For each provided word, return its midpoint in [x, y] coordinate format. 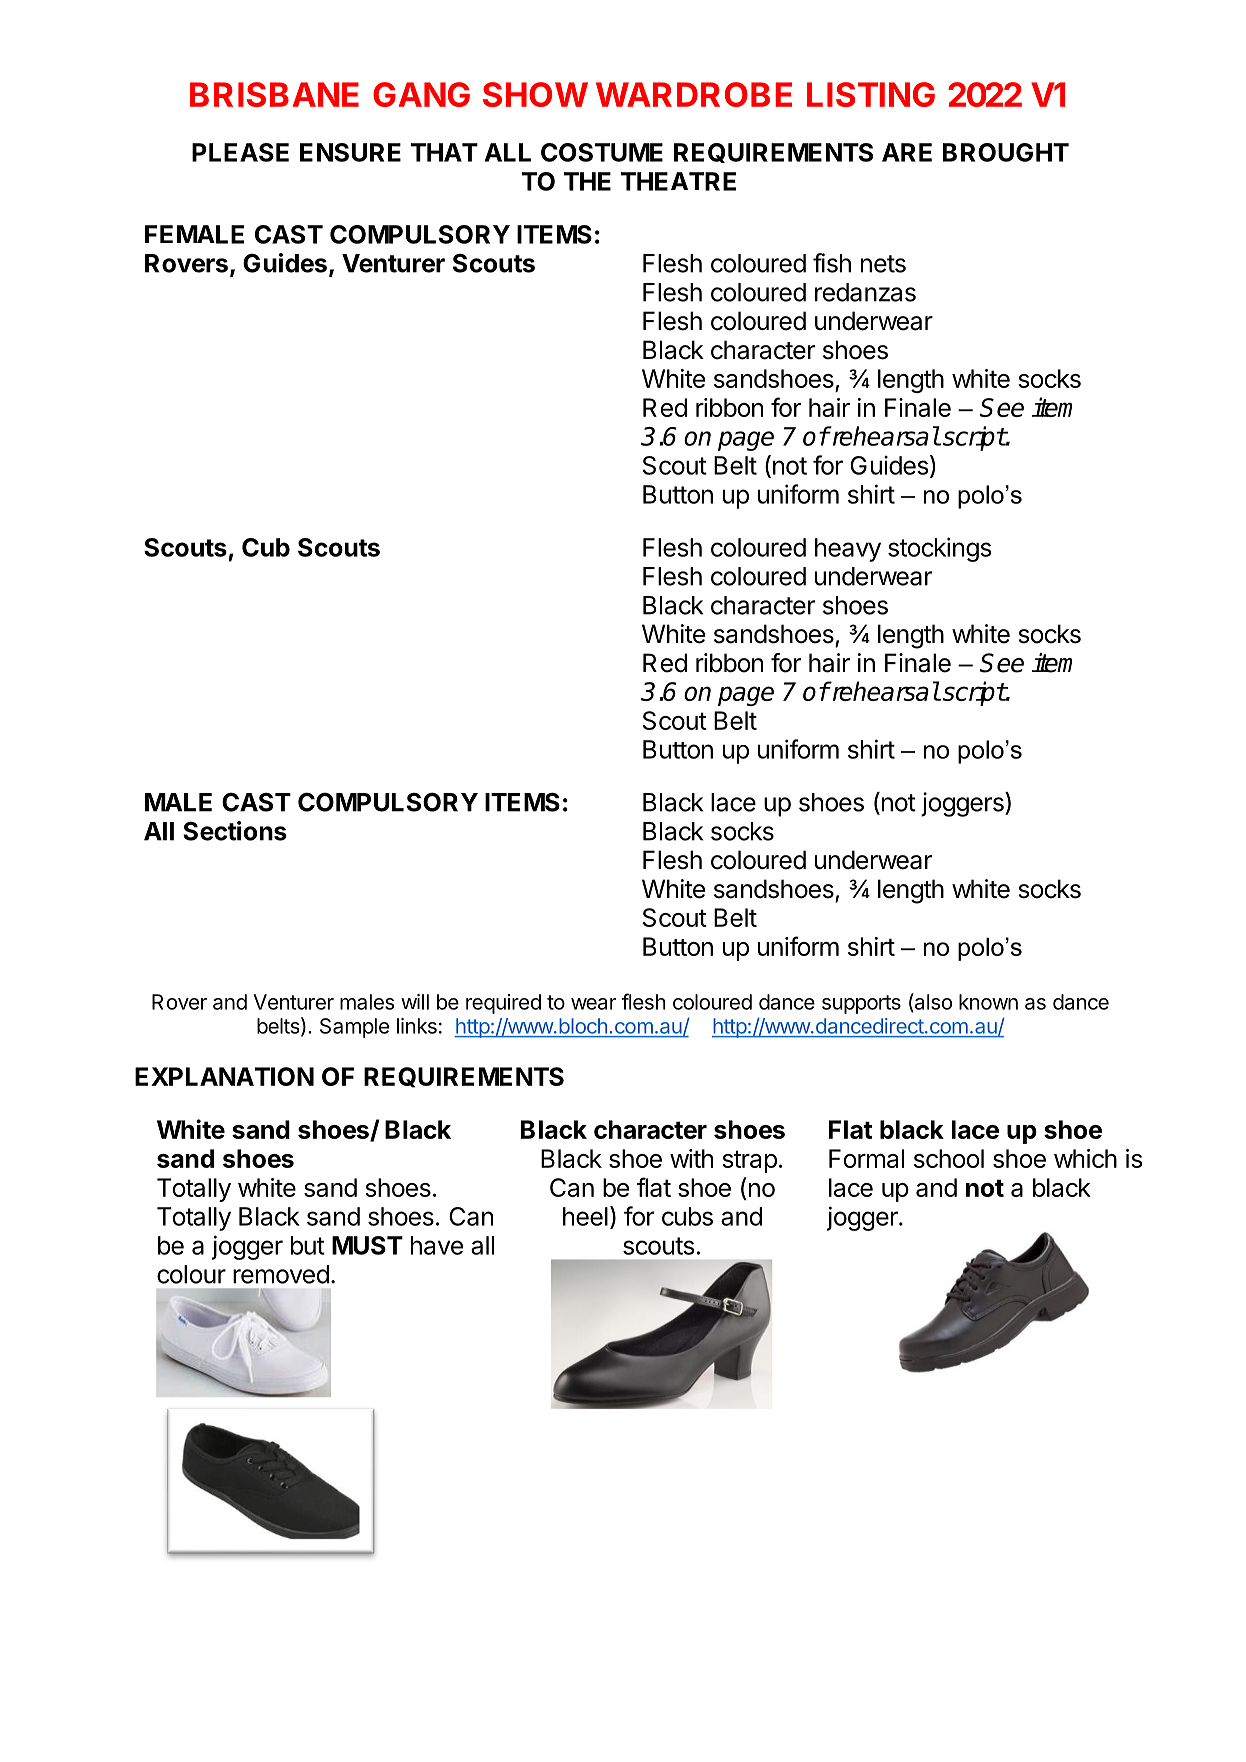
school [949, 1158]
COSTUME [602, 152]
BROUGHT [1006, 152]
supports [861, 1004]
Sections [235, 831]
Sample [354, 1028]
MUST [367, 1245]
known [988, 1002]
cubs [687, 1216]
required [503, 1004]
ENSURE [350, 152]
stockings [940, 549]
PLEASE [240, 152]
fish [832, 263]
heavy [848, 550]
